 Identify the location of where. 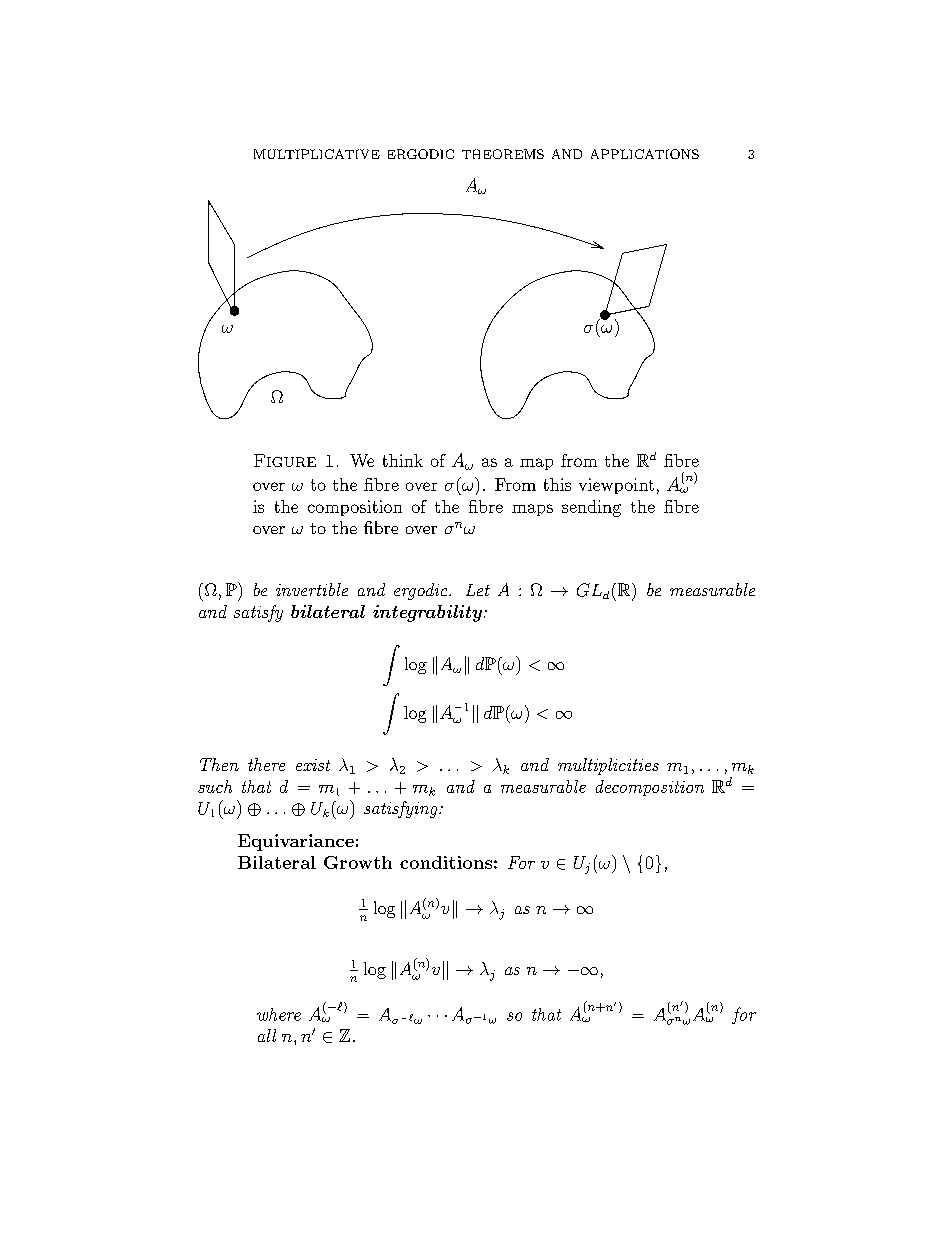
(279, 1014).
